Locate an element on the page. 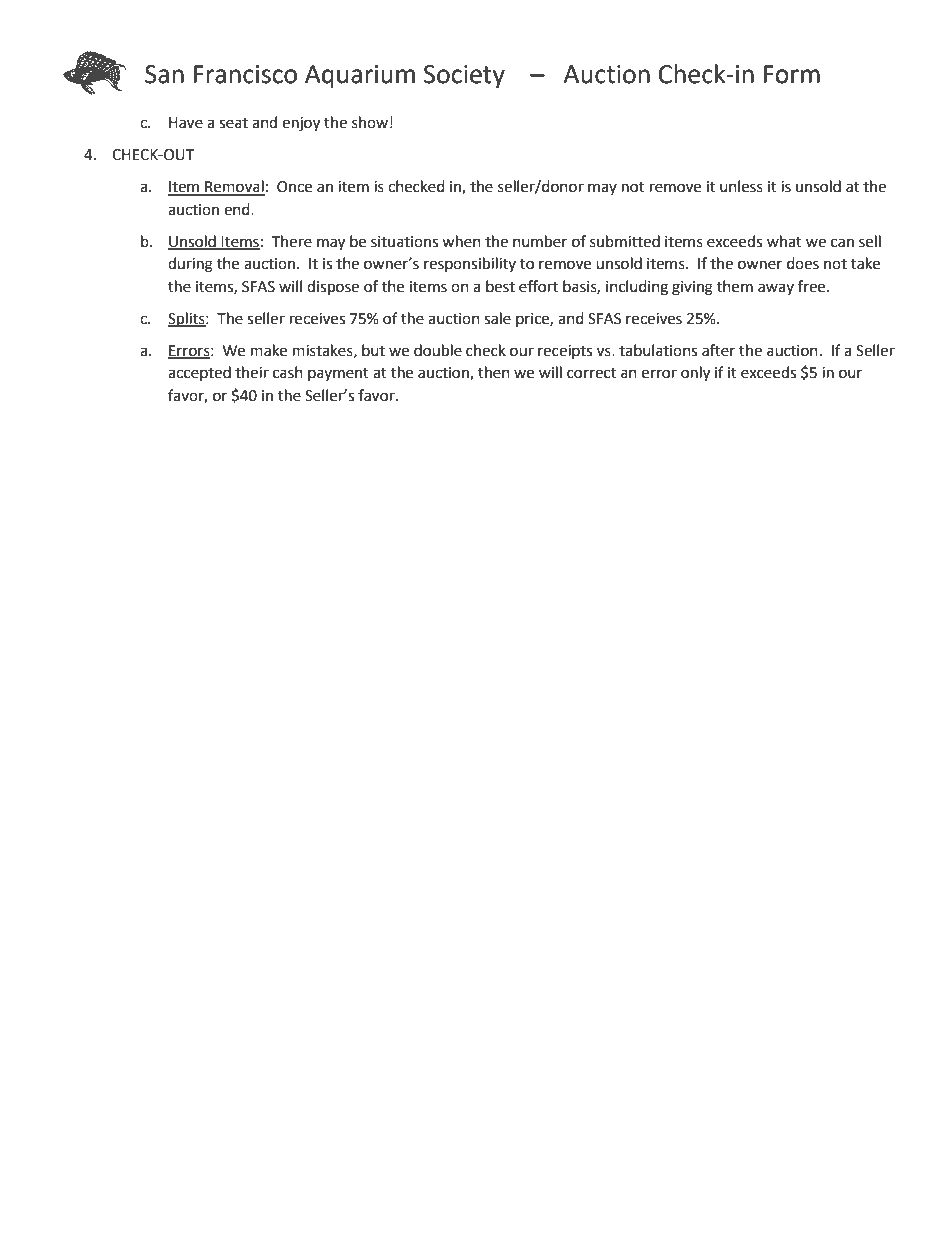 This image has height=1233, width=952. end is located at coordinates (238, 209).
